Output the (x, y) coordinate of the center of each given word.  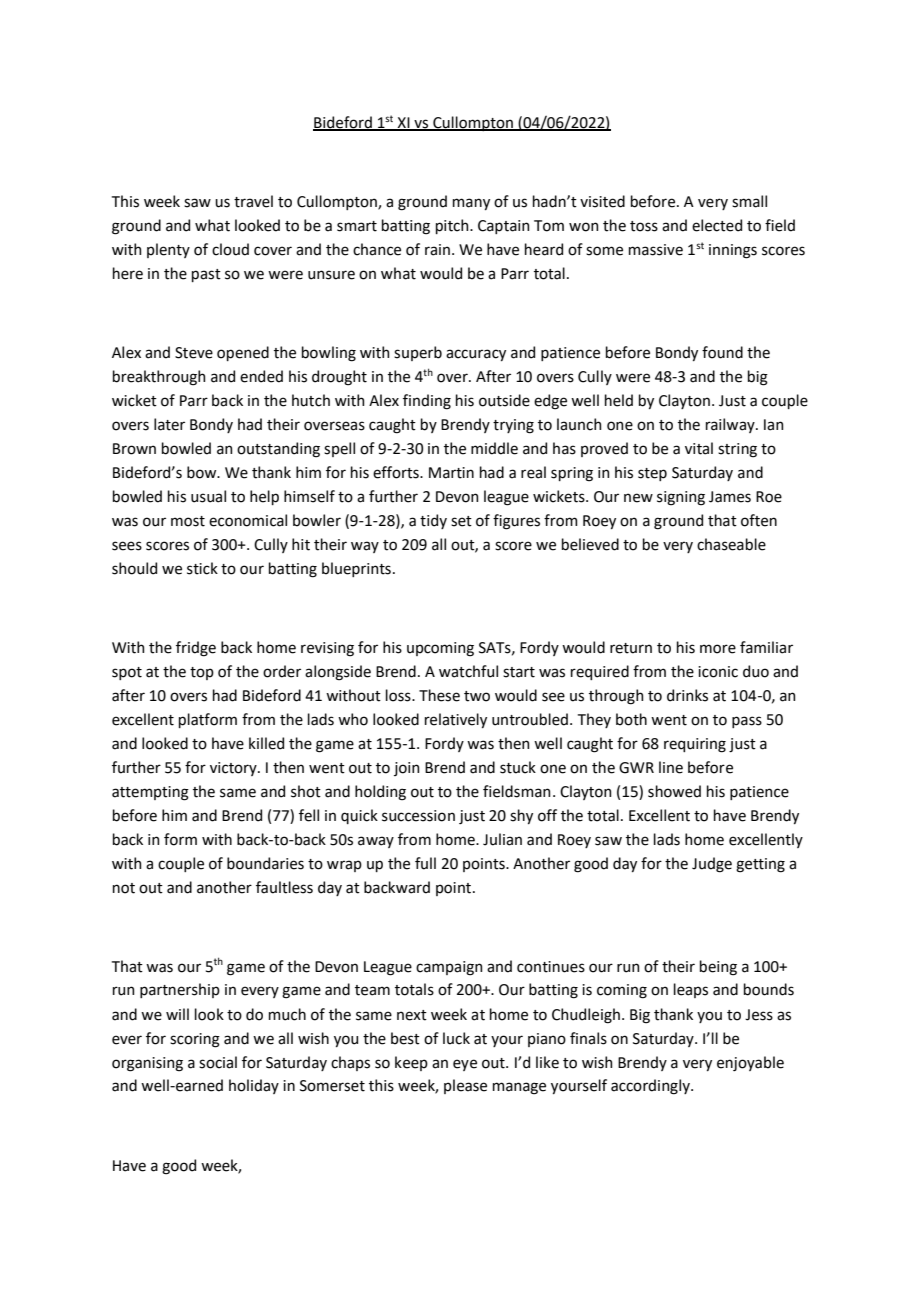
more (718, 649)
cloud (230, 249)
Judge (712, 865)
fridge (196, 649)
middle (494, 448)
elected (717, 225)
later (169, 424)
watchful (468, 671)
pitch (453, 226)
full (425, 863)
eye (465, 1065)
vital (699, 448)
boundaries (265, 863)
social (218, 1062)
